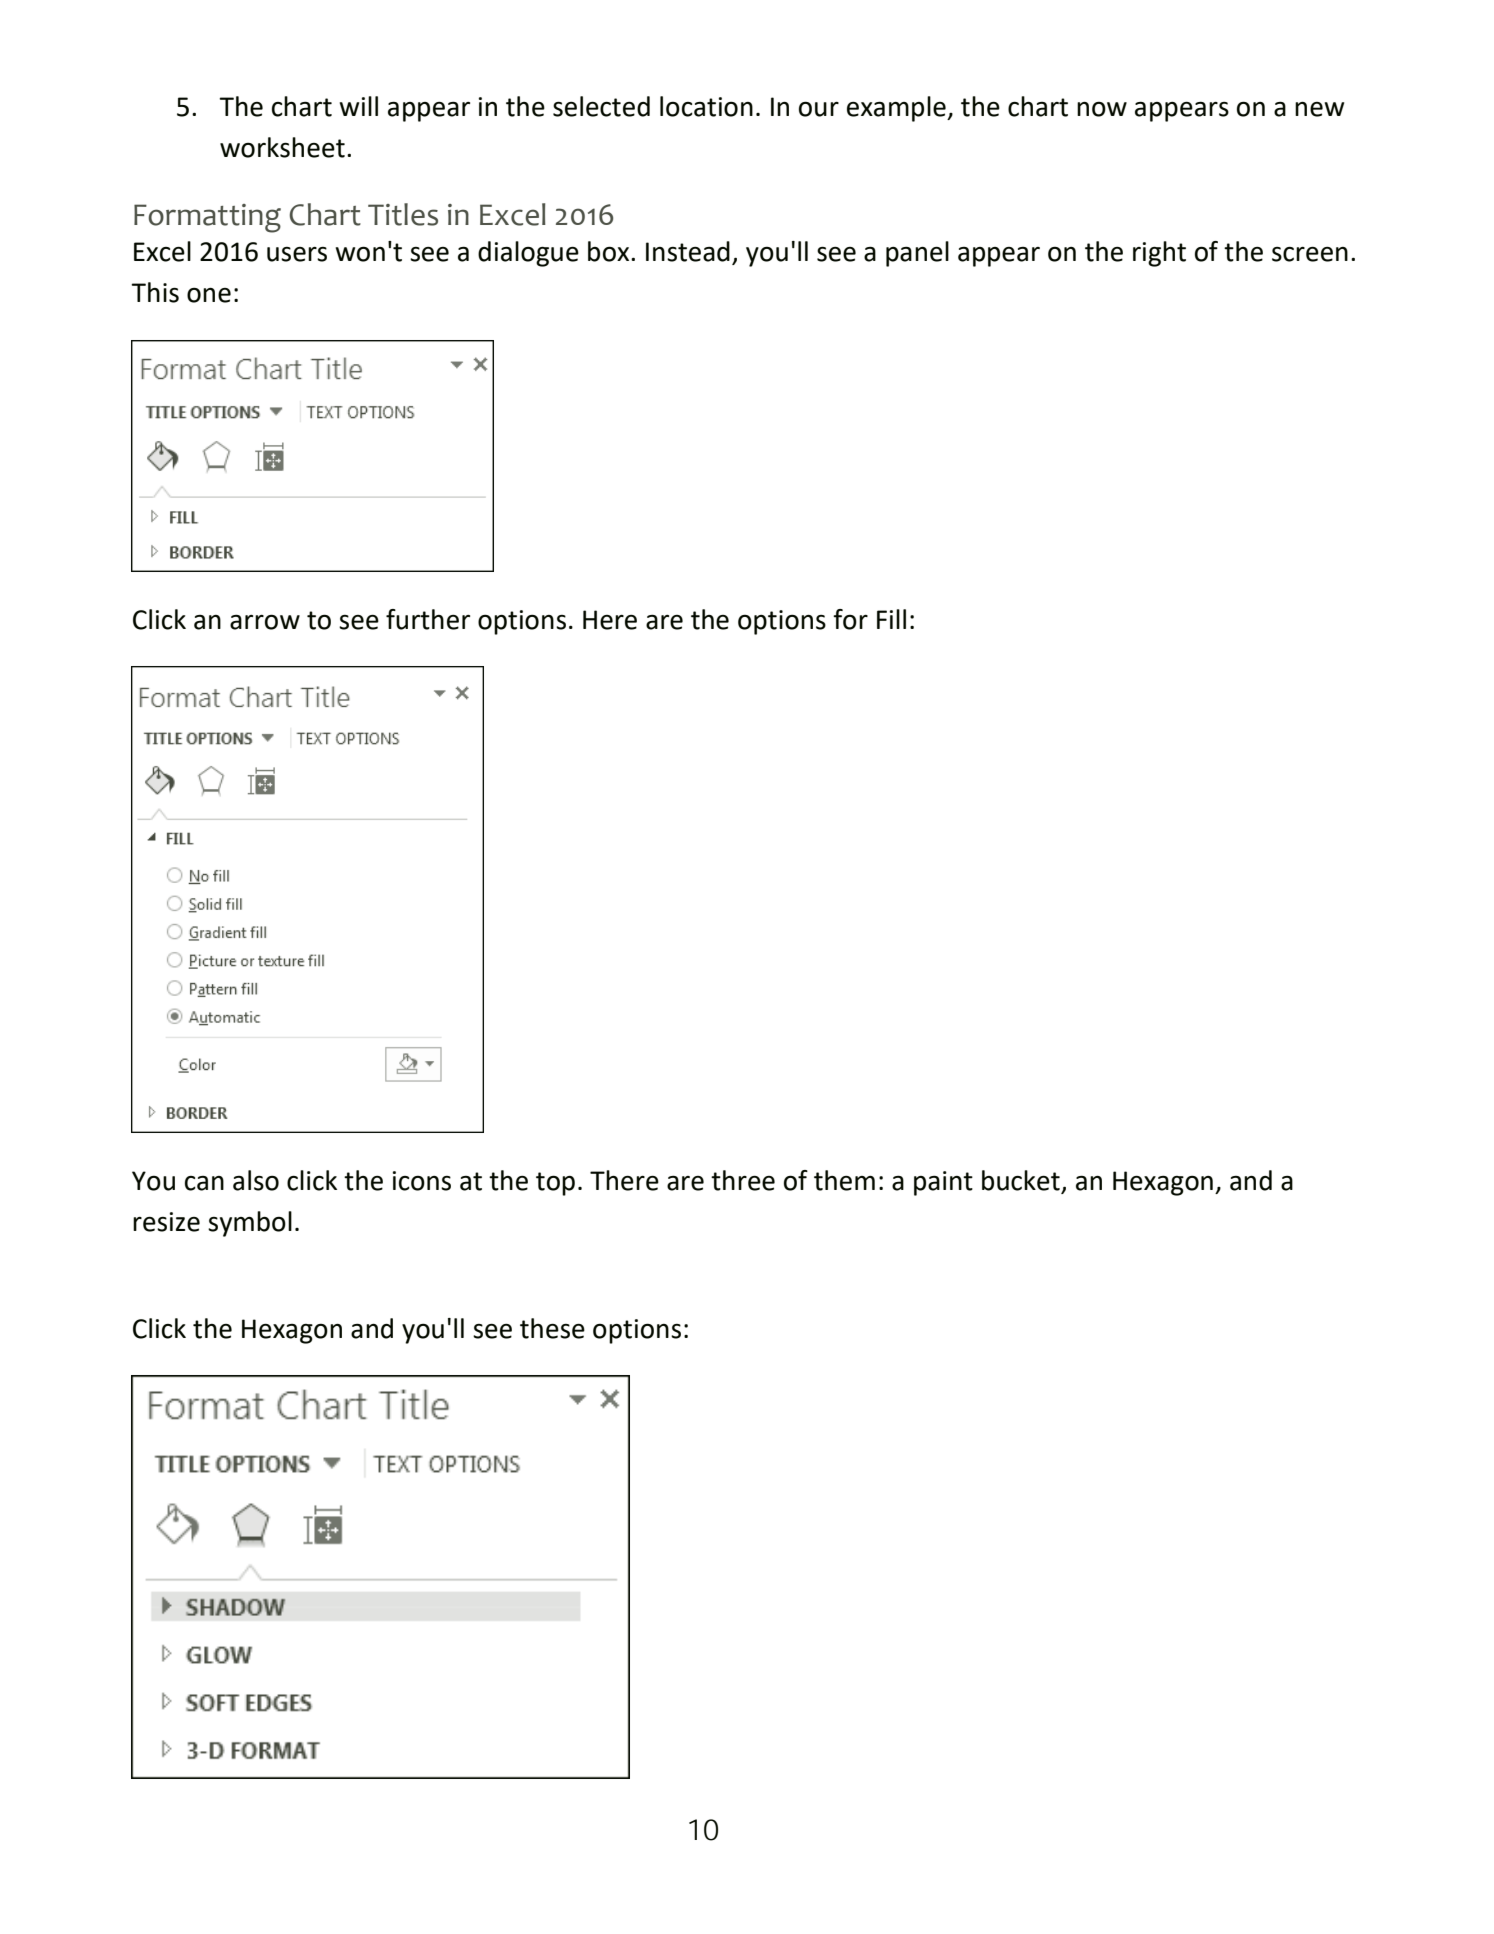  What do you see at coordinates (891, 619) in the page?
I see `Fill` at bounding box center [891, 619].
